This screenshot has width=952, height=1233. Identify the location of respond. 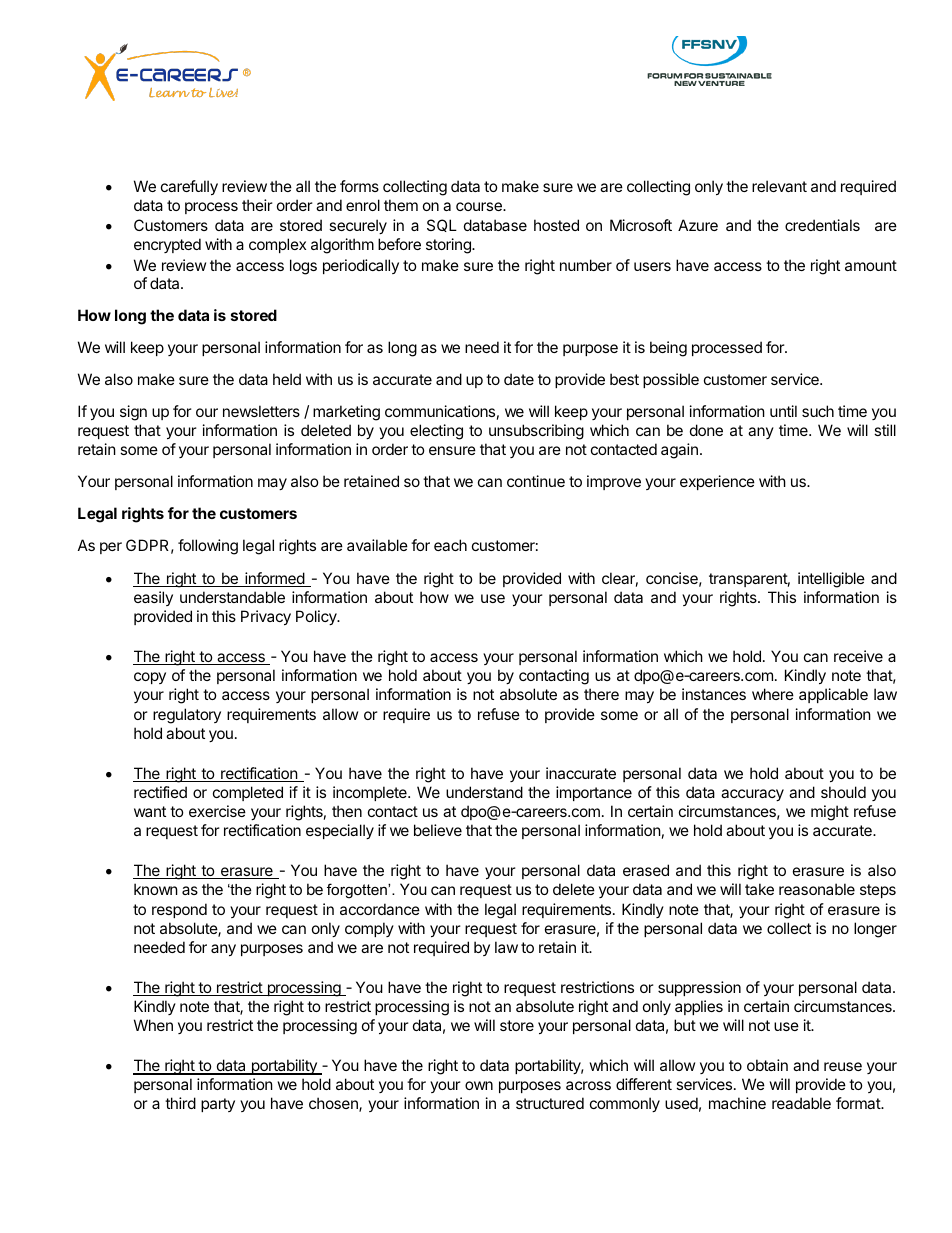
(179, 910).
